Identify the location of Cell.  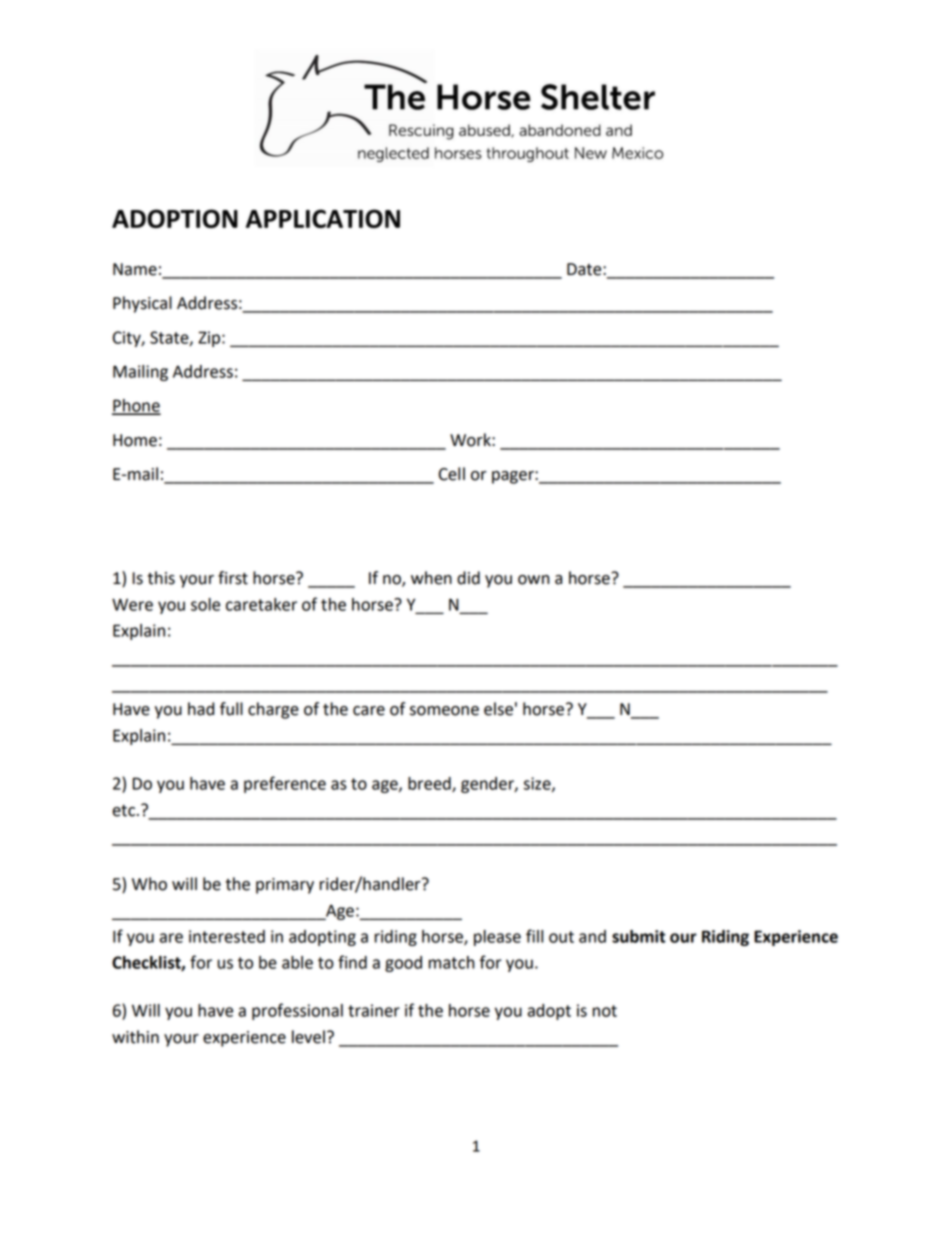
(452, 474).
